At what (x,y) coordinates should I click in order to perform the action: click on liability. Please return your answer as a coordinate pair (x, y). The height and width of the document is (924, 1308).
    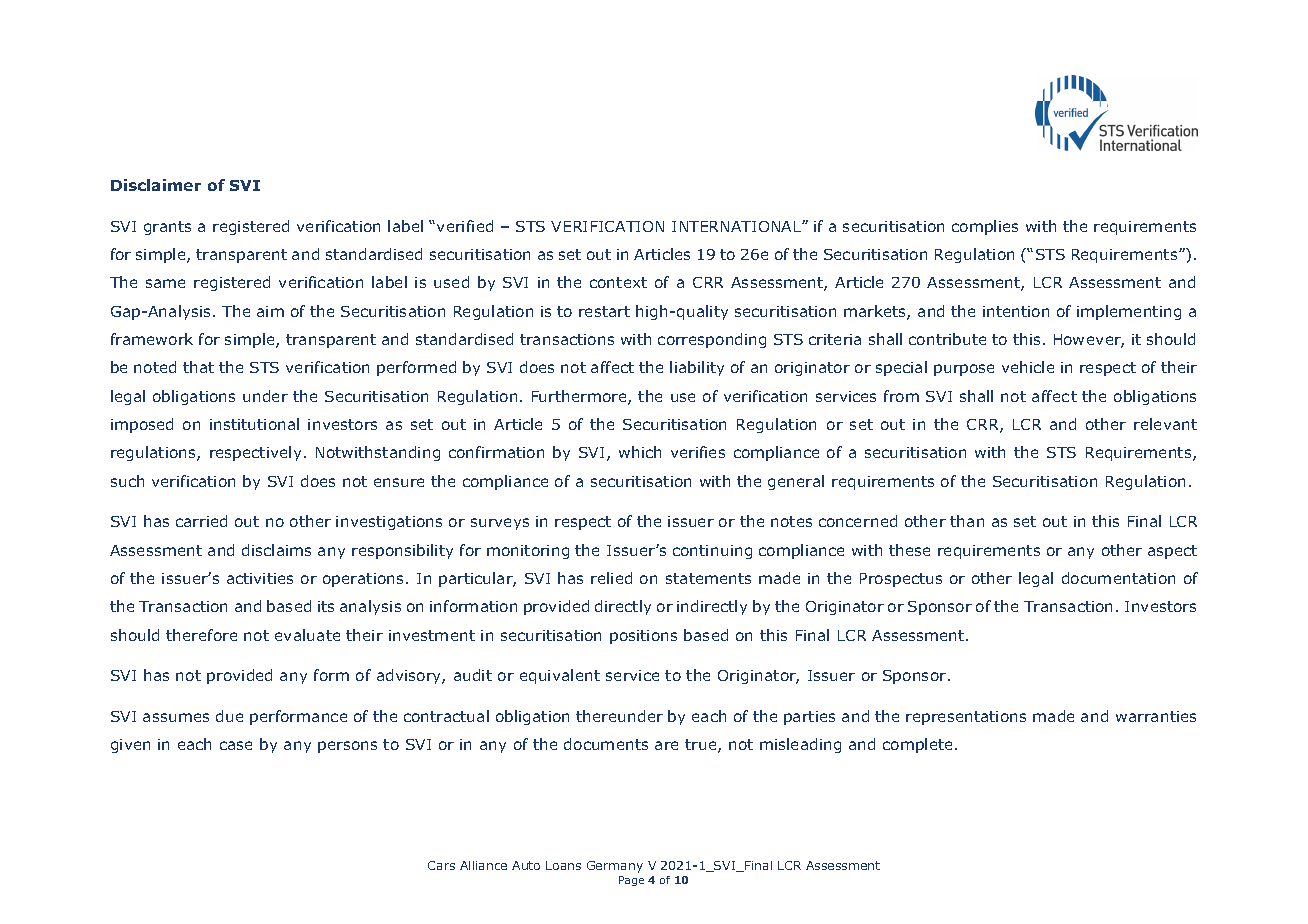
    Looking at the image, I should click on (697, 368).
